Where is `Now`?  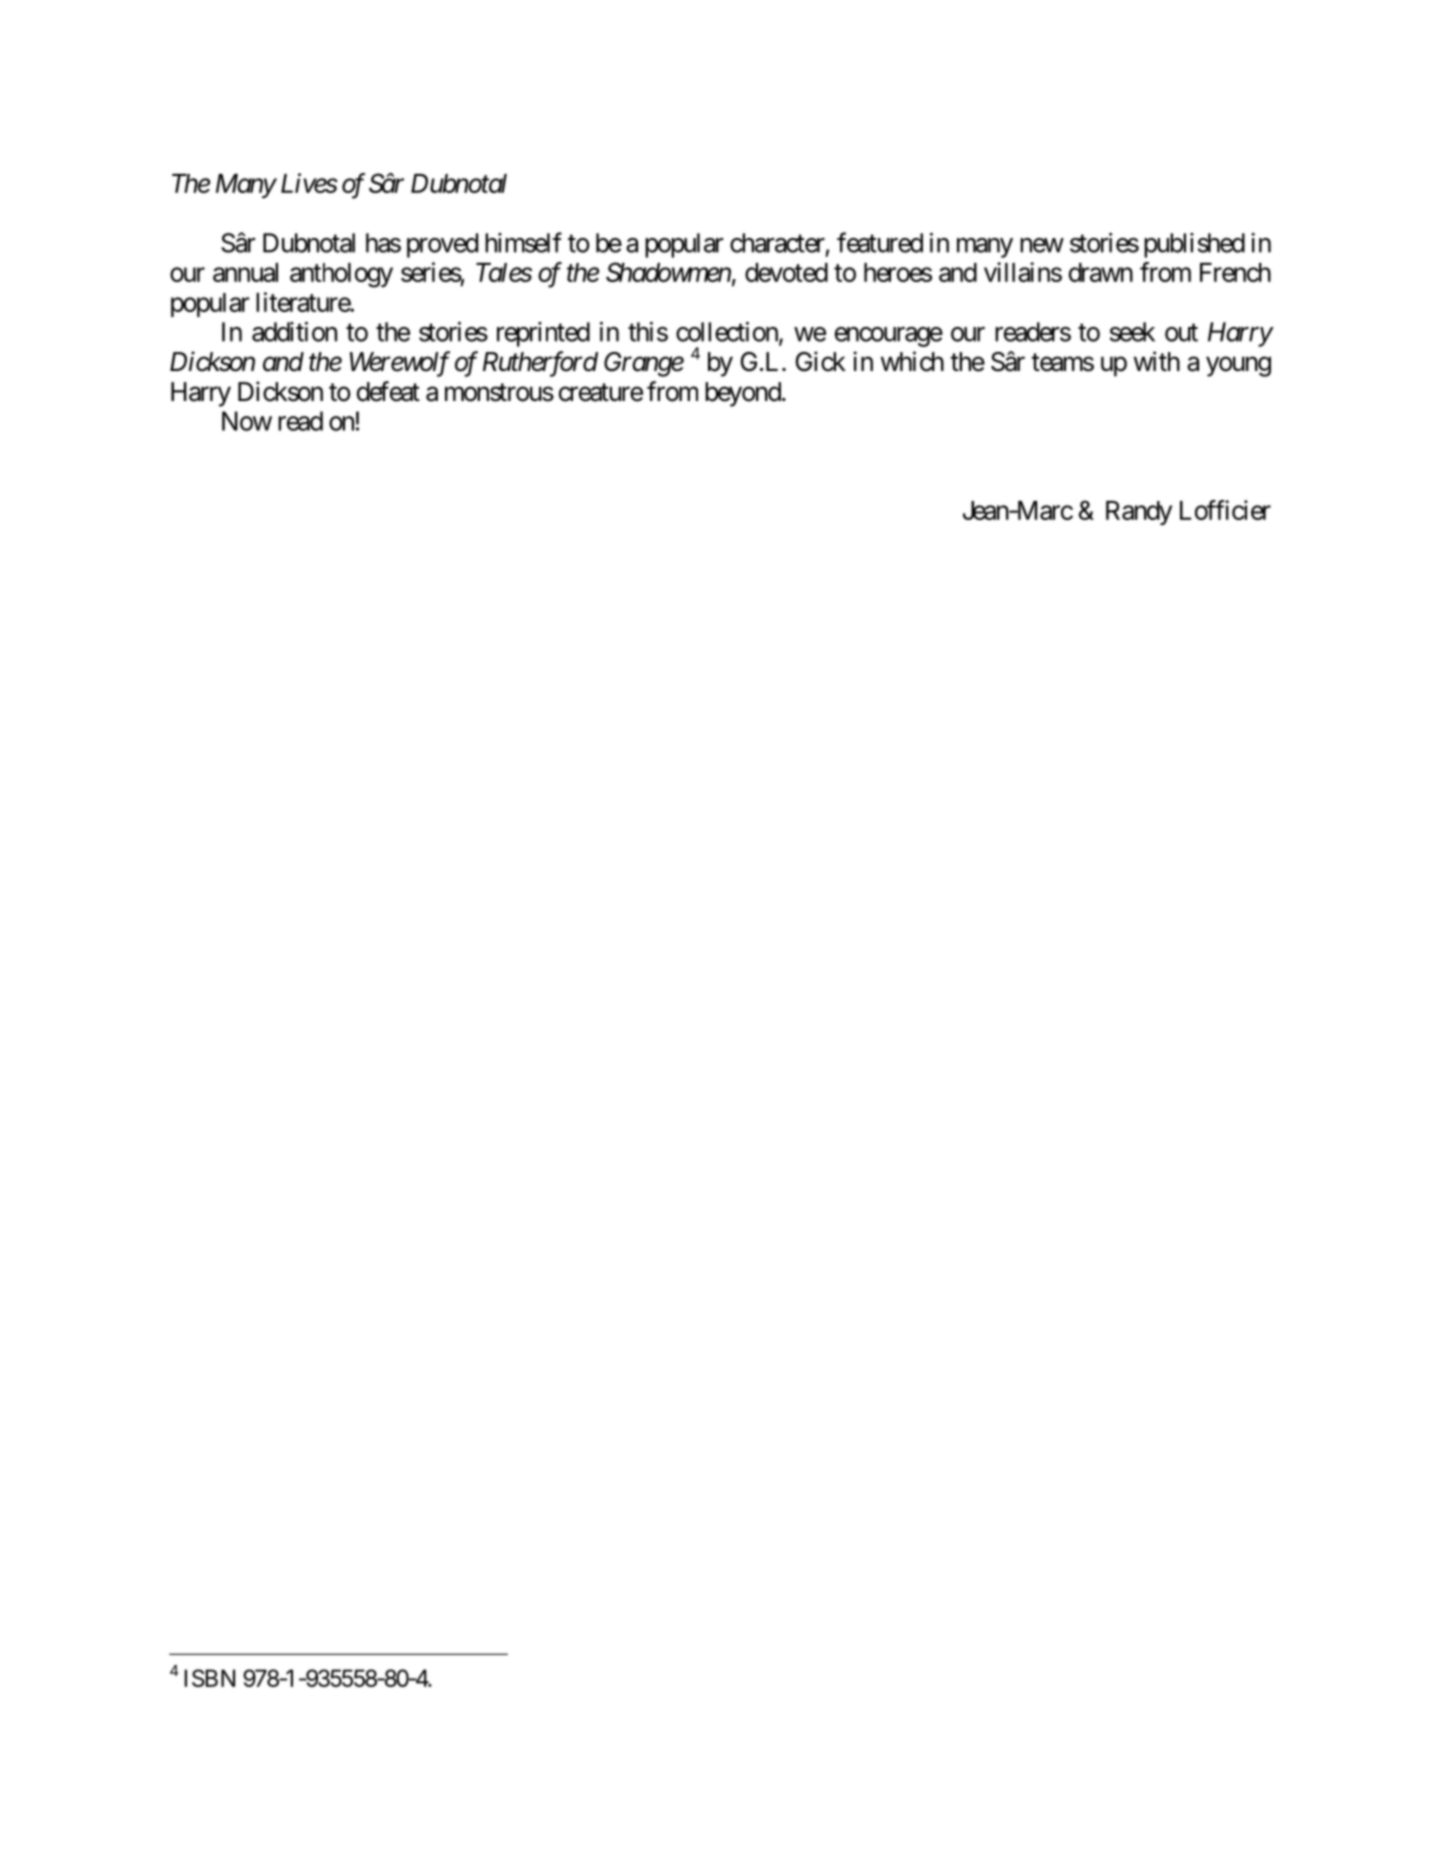 Now is located at coordinates (247, 421).
